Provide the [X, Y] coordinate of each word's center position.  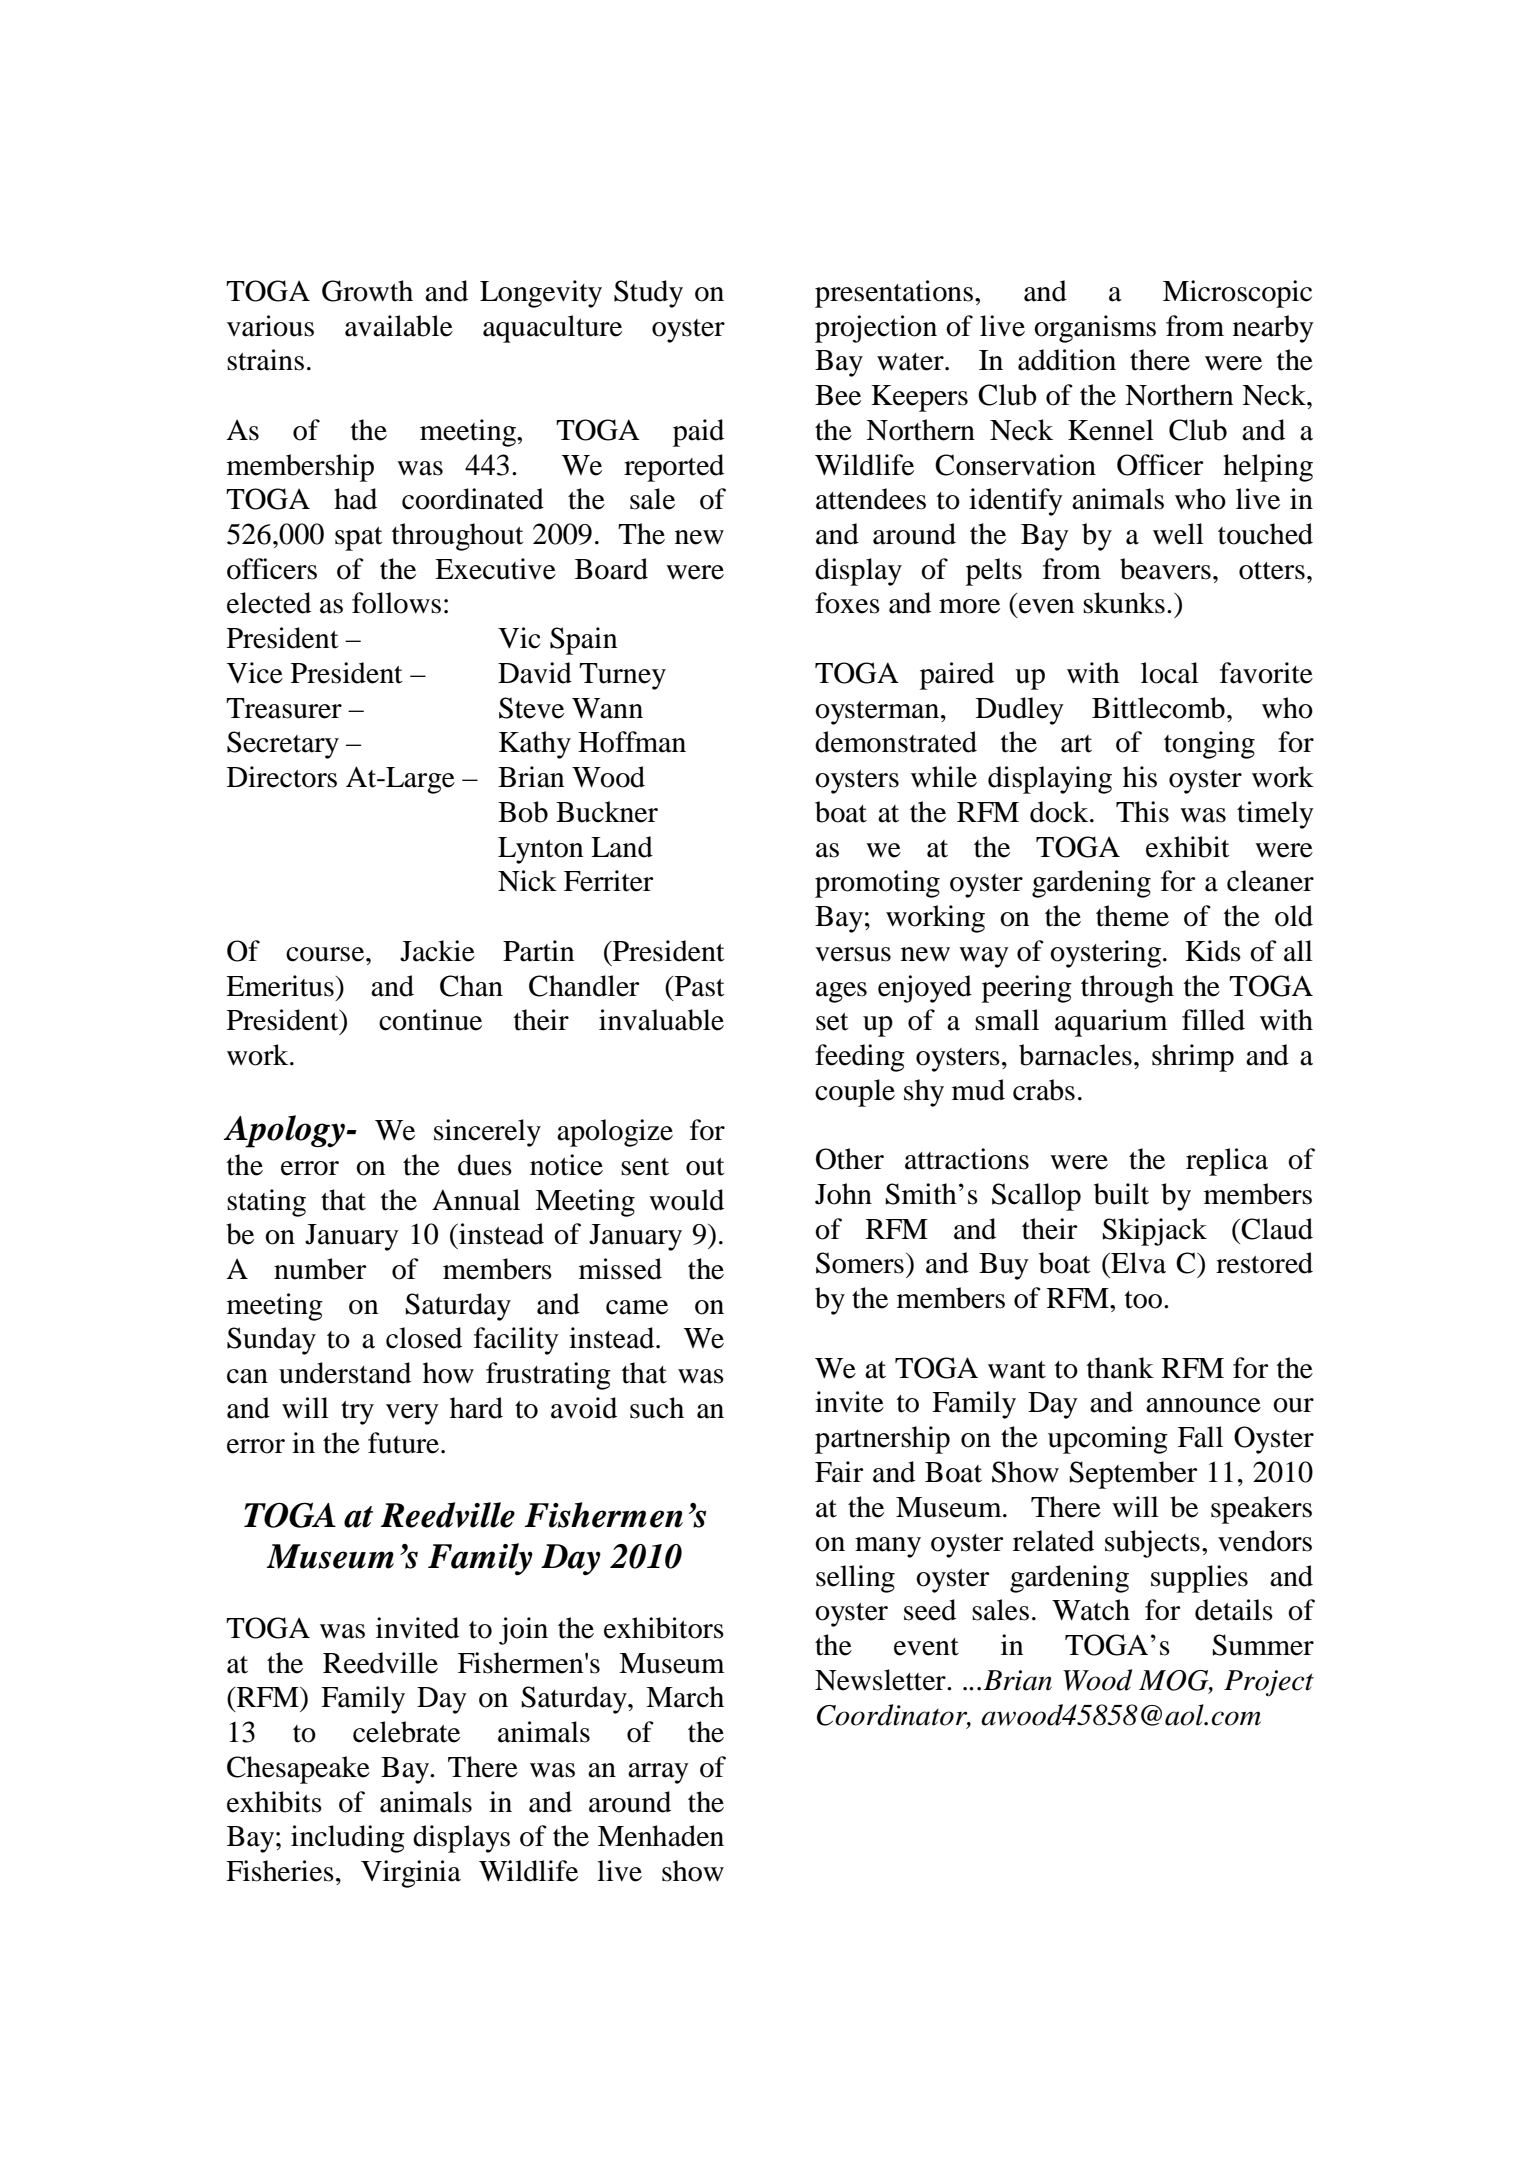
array [658, 1773]
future [403, 1443]
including [348, 1839]
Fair [839, 1472]
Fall [1200, 1437]
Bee [838, 395]
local [1170, 673]
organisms [1095, 329]
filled [1213, 1020]
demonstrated [896, 742]
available [399, 326]
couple [855, 1093]
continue [430, 1020]
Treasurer [284, 708]
